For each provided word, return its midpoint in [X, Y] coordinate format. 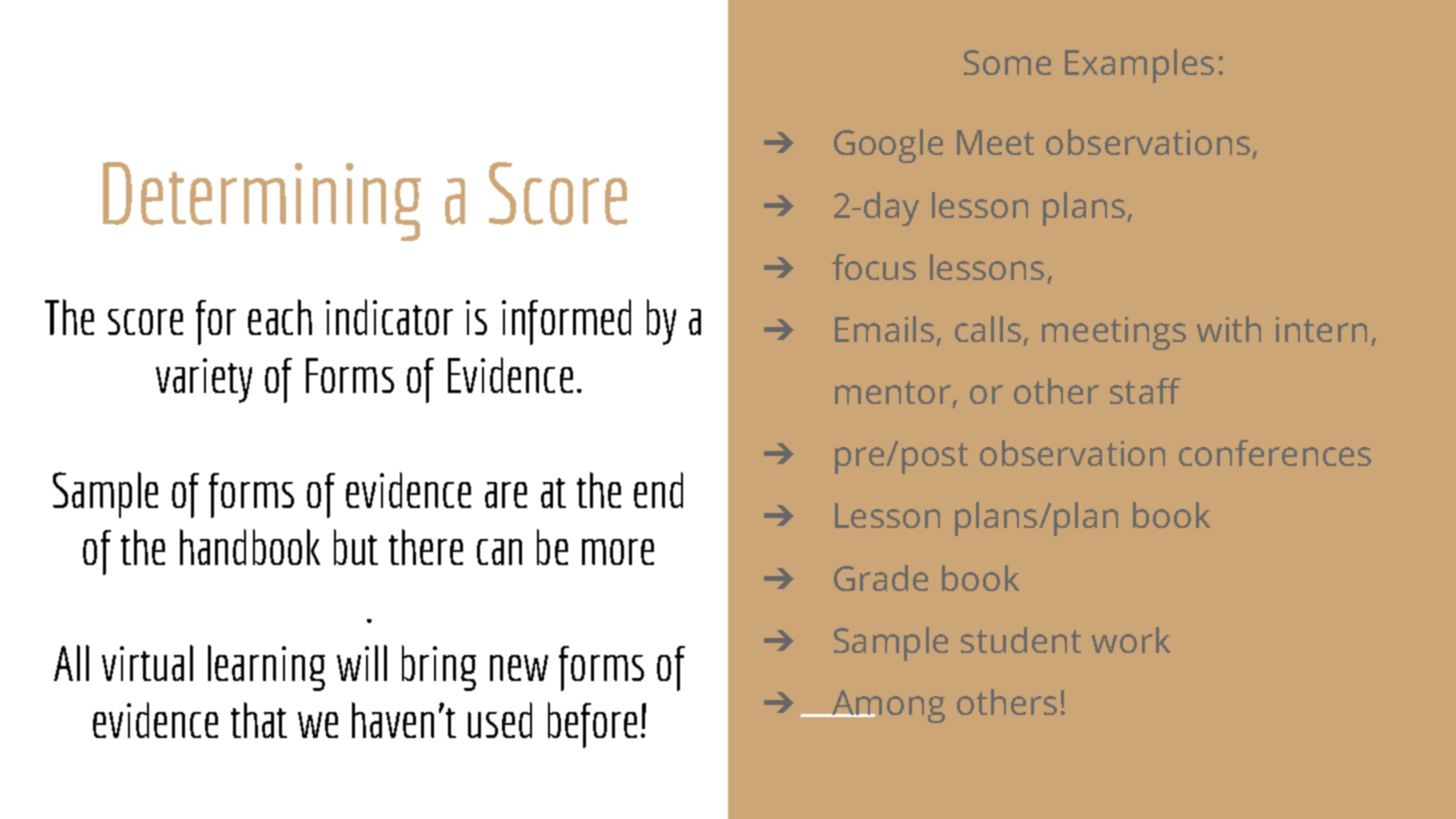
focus [874, 267]
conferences [1275, 453]
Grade [881, 578]
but [356, 547]
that [259, 720]
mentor [893, 392]
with [1229, 329]
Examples [1139, 66]
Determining [262, 201]
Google [888, 146]
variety [204, 380]
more [618, 552]
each [280, 317]
